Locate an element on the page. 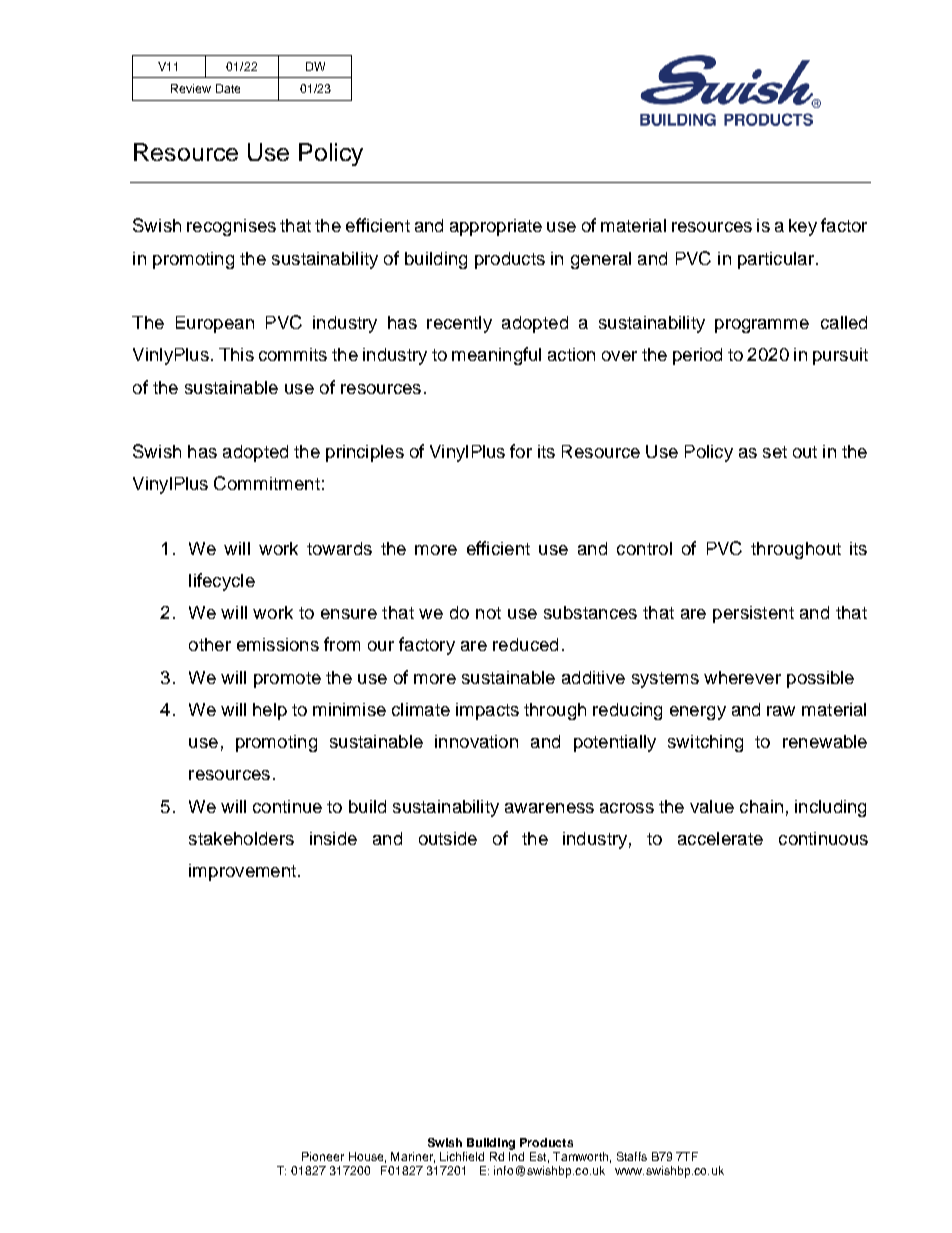  appropriate is located at coordinates (496, 227).
